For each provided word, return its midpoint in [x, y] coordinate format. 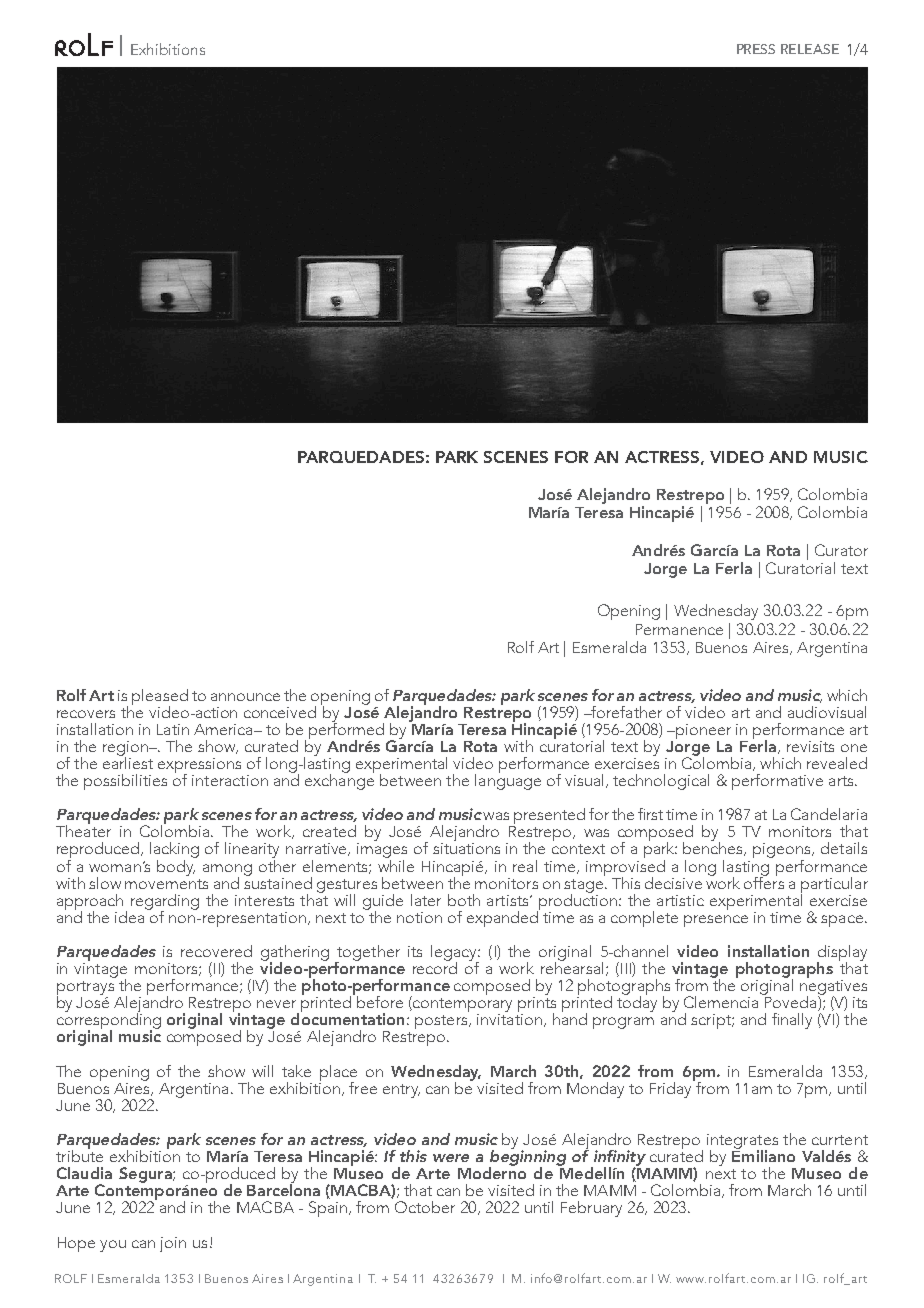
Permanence [679, 629]
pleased [160, 698]
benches [714, 848]
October [425, 1207]
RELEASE [810, 49]
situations [466, 848]
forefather [626, 712]
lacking [174, 851]
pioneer [702, 731]
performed [346, 730]
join [173, 1244]
